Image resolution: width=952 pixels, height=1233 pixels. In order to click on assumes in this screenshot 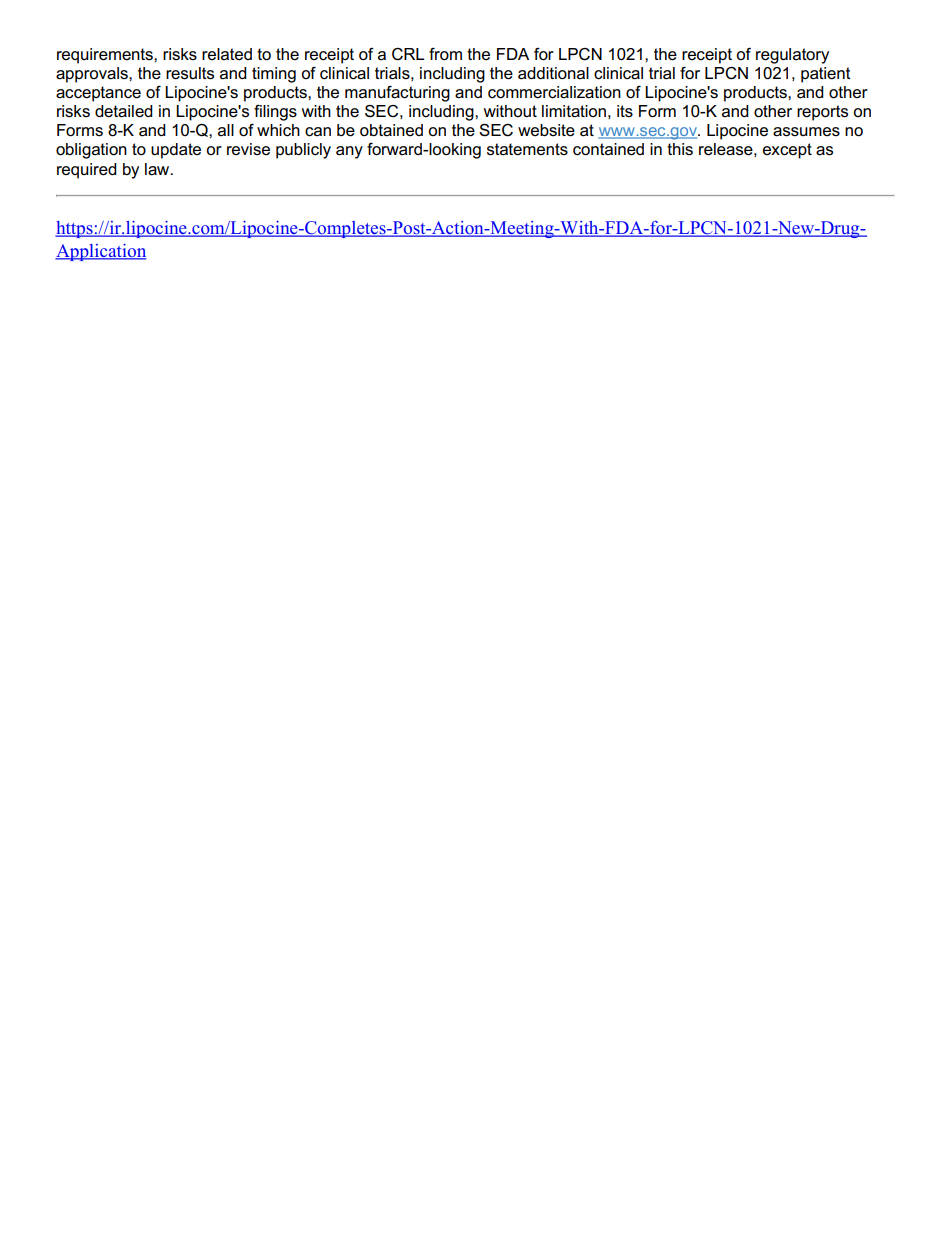, I will do `click(806, 132)`.
